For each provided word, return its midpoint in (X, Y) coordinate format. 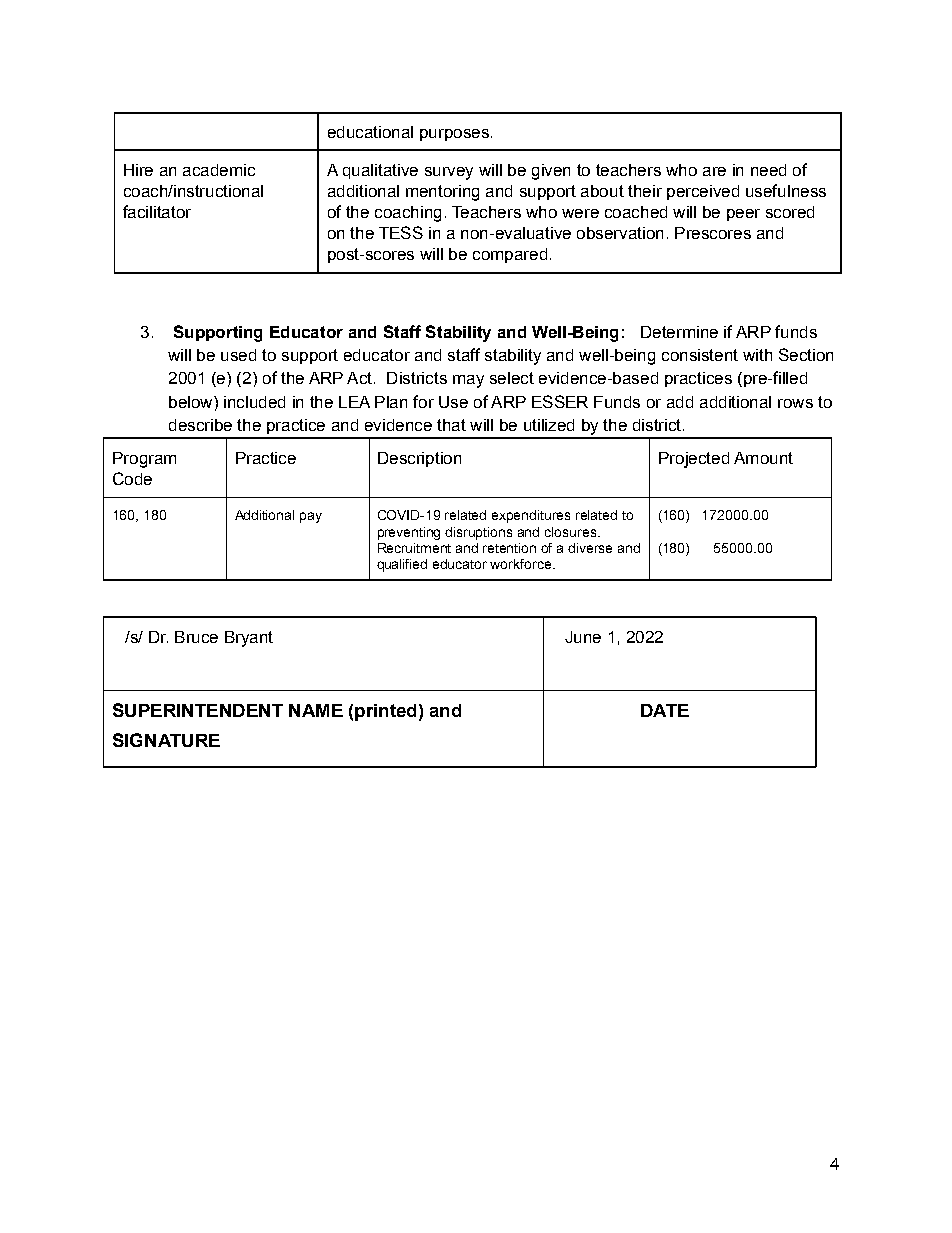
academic (219, 170)
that (451, 425)
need (768, 170)
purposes (454, 135)
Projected (694, 460)
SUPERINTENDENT (198, 710)
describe (200, 425)
